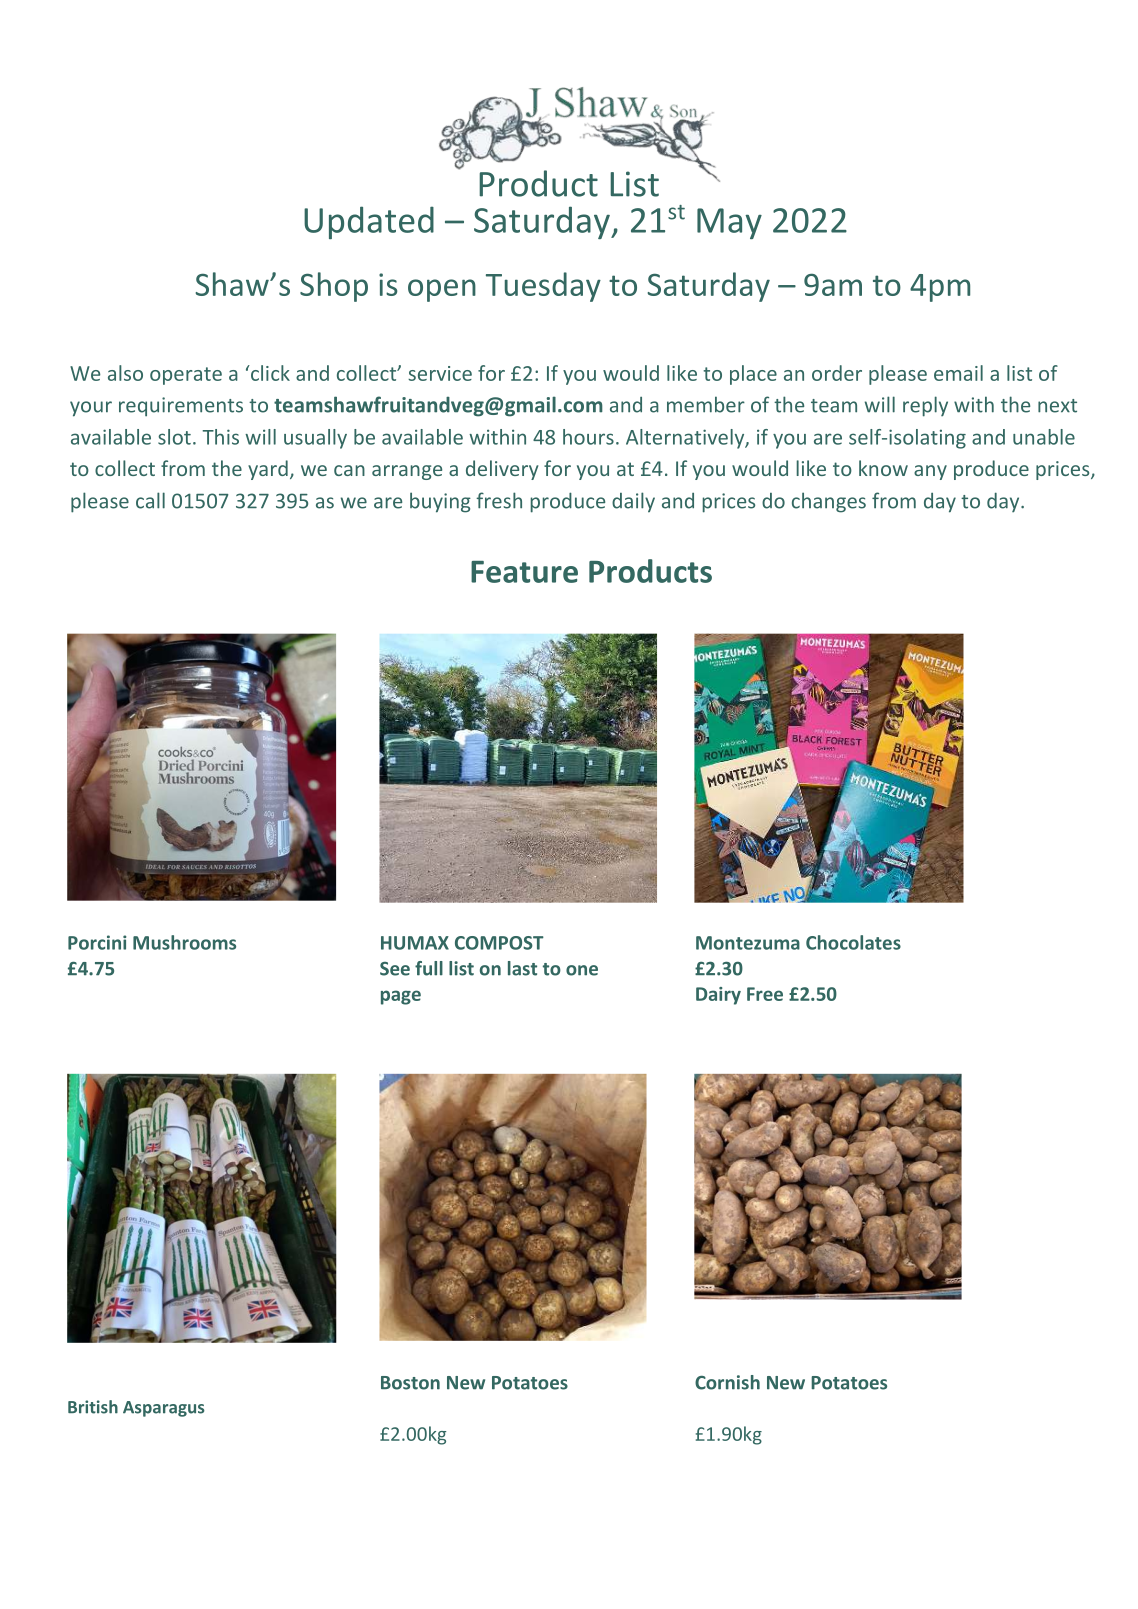  I want to click on COMPOST, so click(499, 943).
